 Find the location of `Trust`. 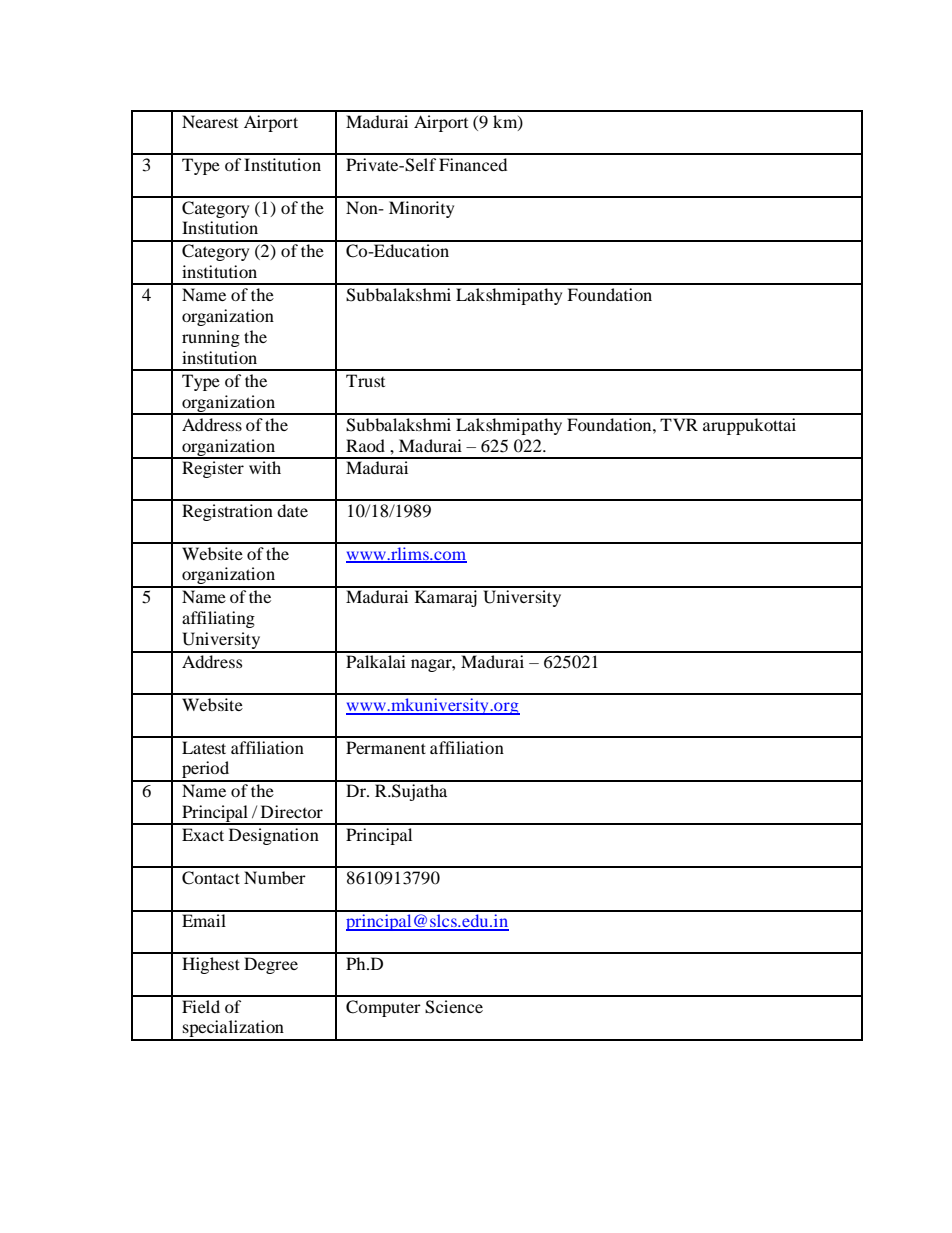

Trust is located at coordinates (365, 380).
